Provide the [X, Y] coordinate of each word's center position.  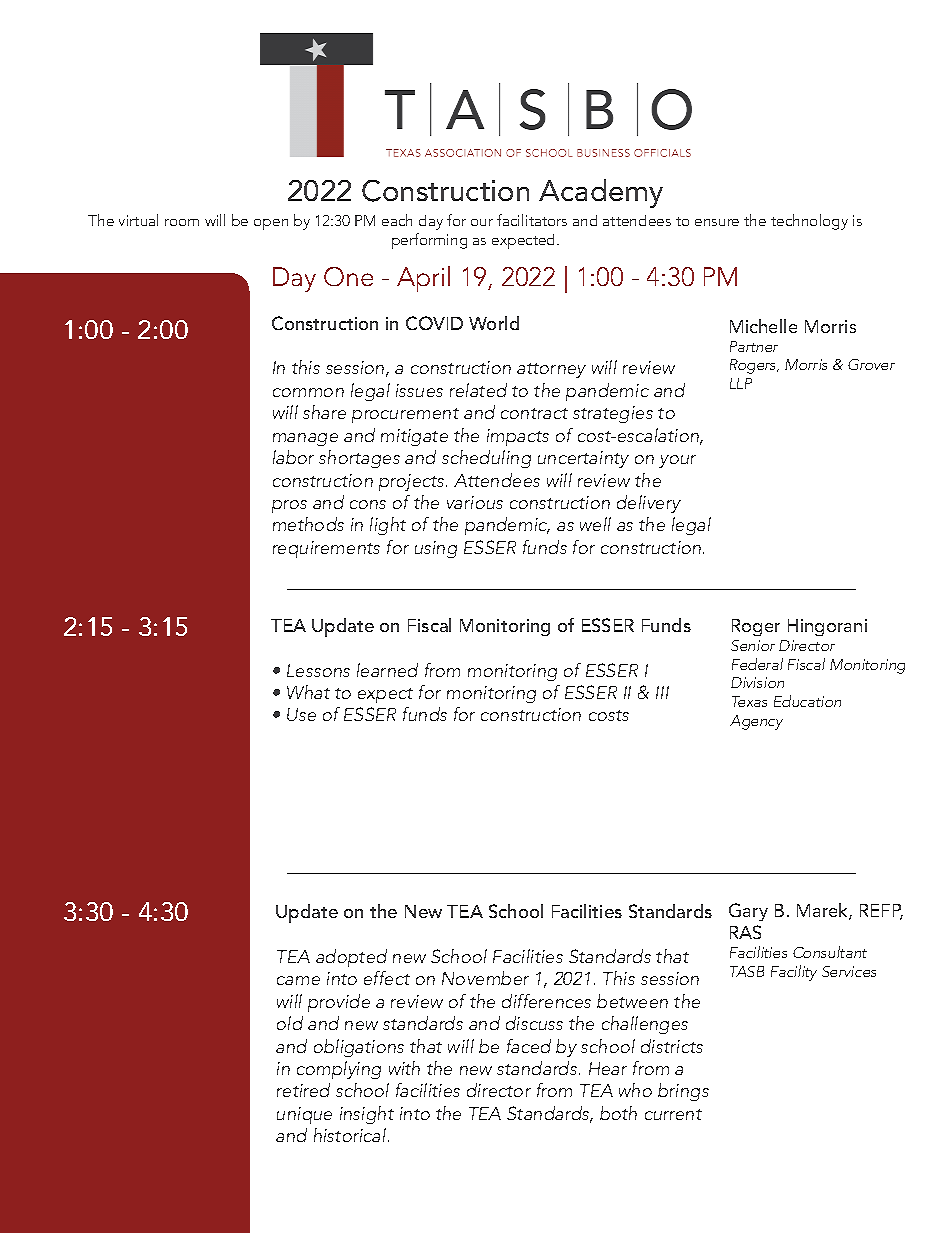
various [475, 502]
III [662, 692]
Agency [756, 722]
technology [809, 222]
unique [304, 1115]
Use [301, 714]
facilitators [532, 220]
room [182, 222]
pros [289, 506]
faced [529, 1046]
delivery [649, 504]
